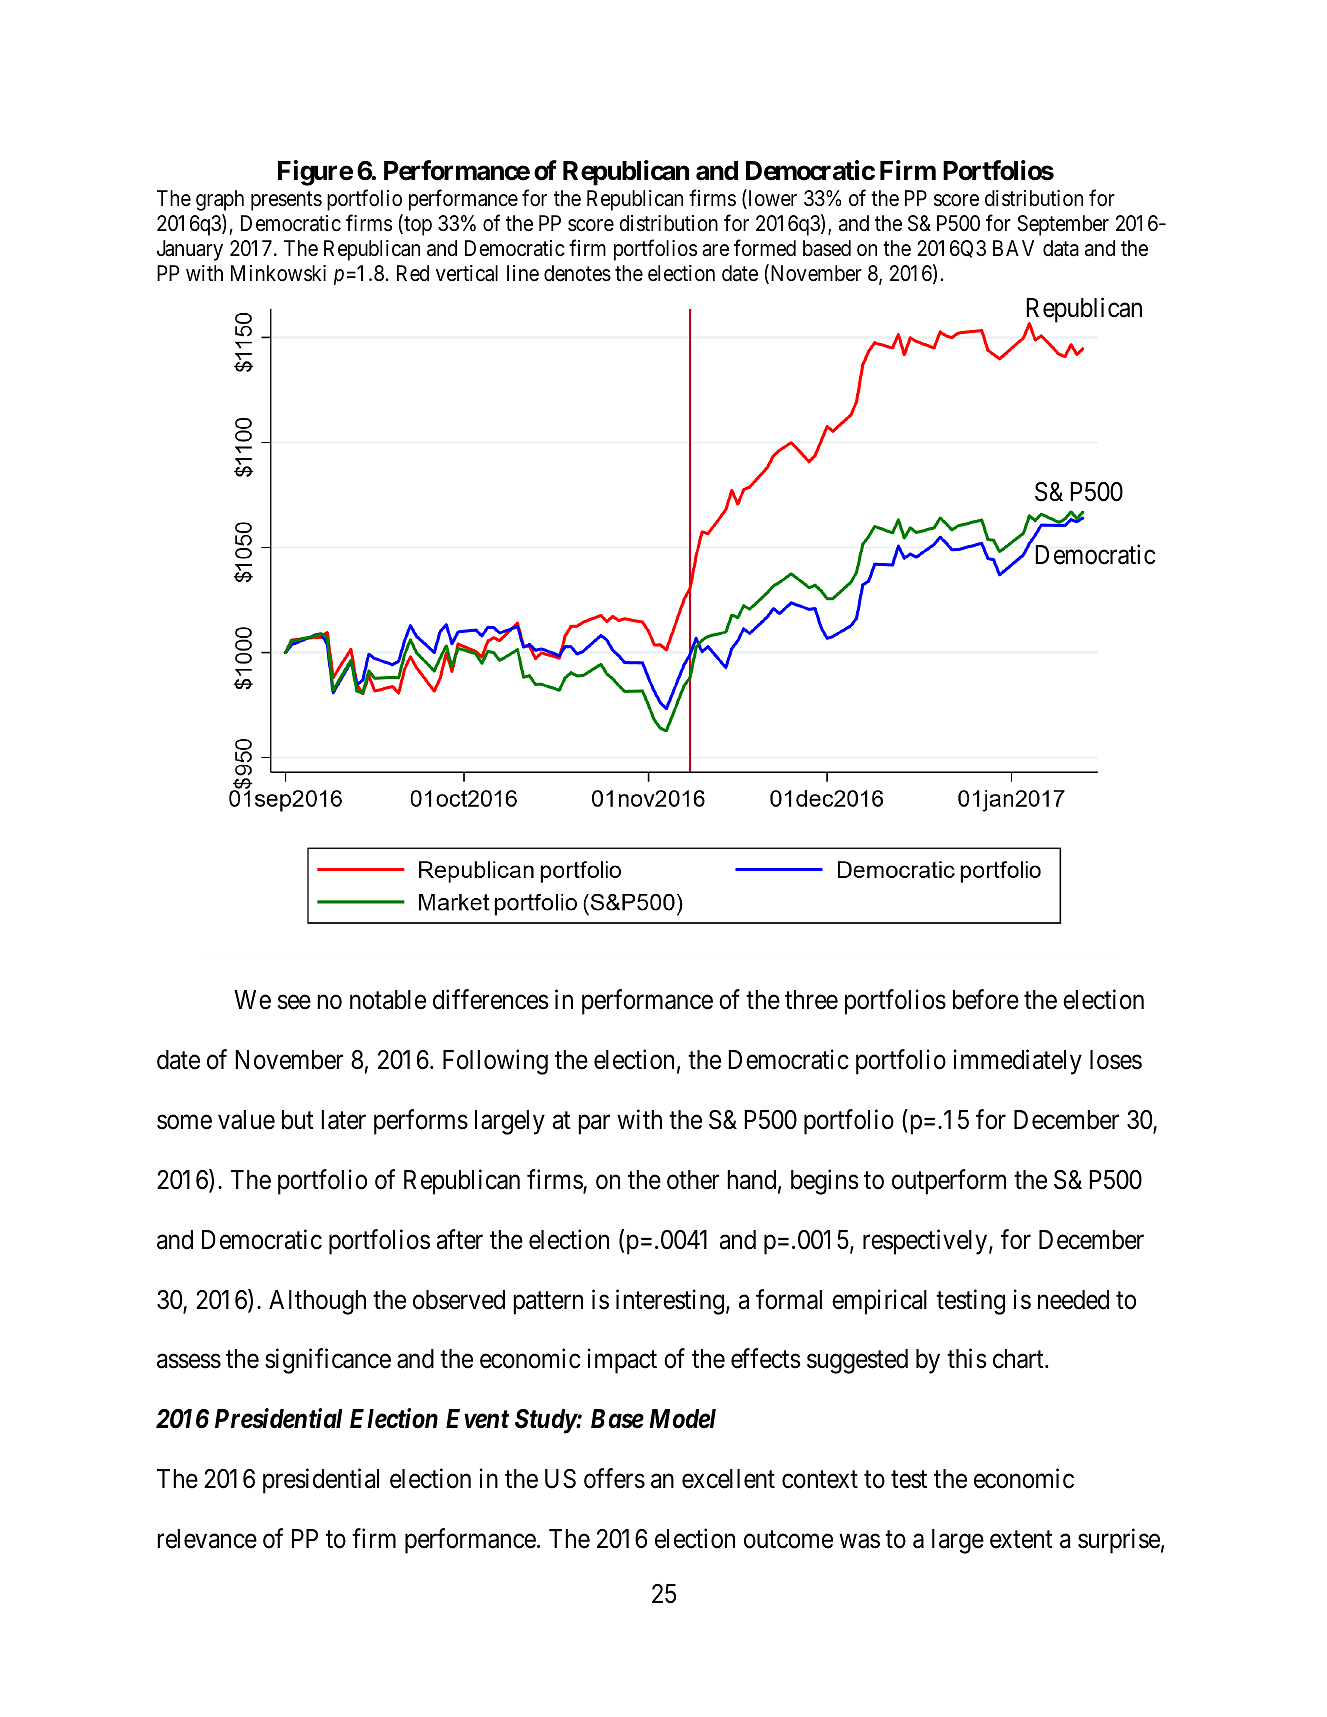  What do you see at coordinates (693, 1180) in the screenshot?
I see `other` at bounding box center [693, 1180].
